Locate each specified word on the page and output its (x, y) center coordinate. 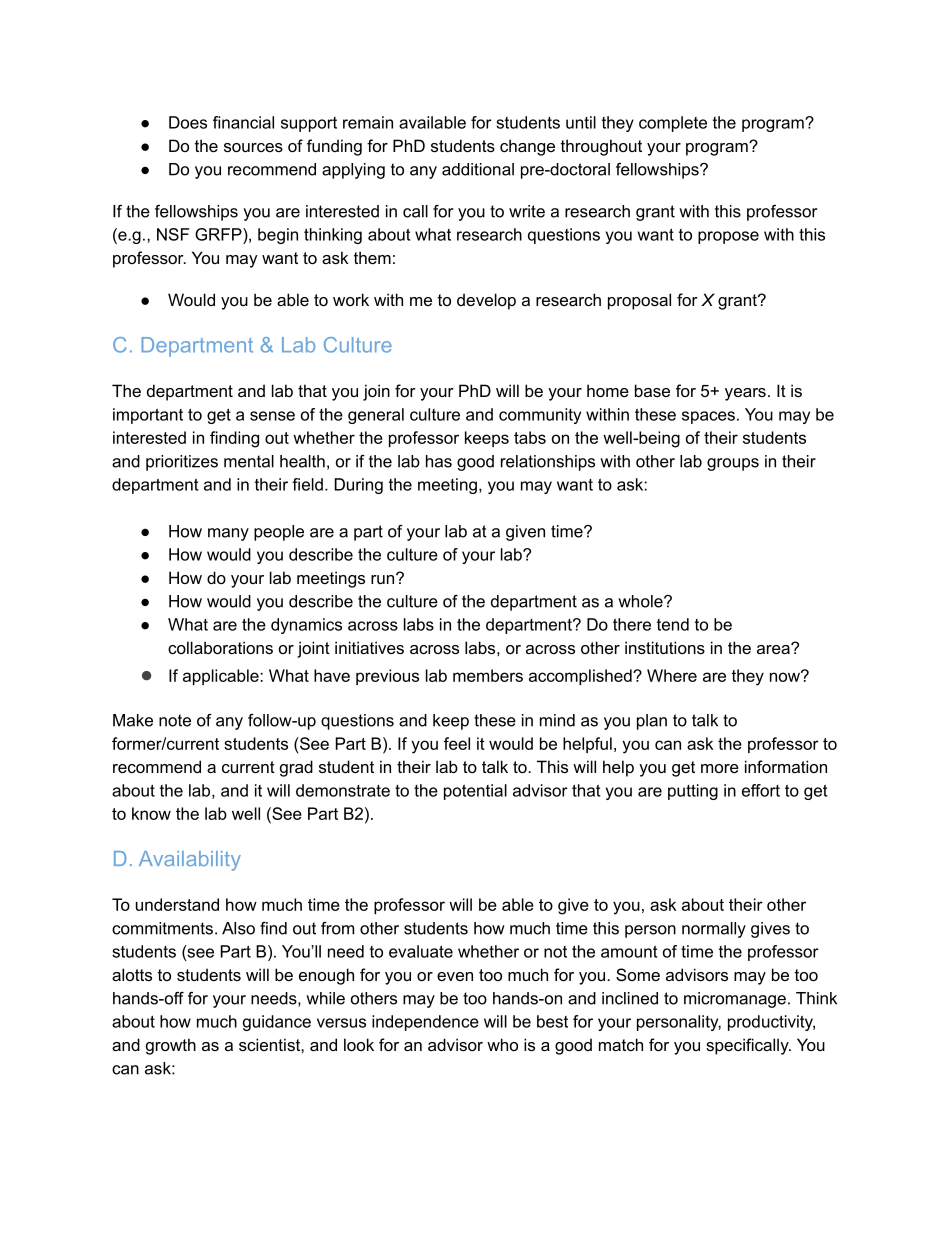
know (151, 813)
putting (693, 792)
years (745, 394)
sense (272, 416)
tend (673, 624)
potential (475, 792)
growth (171, 1046)
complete (673, 124)
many (228, 534)
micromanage (735, 1000)
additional (478, 169)
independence (425, 1023)
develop (486, 301)
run (382, 579)
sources (253, 147)
